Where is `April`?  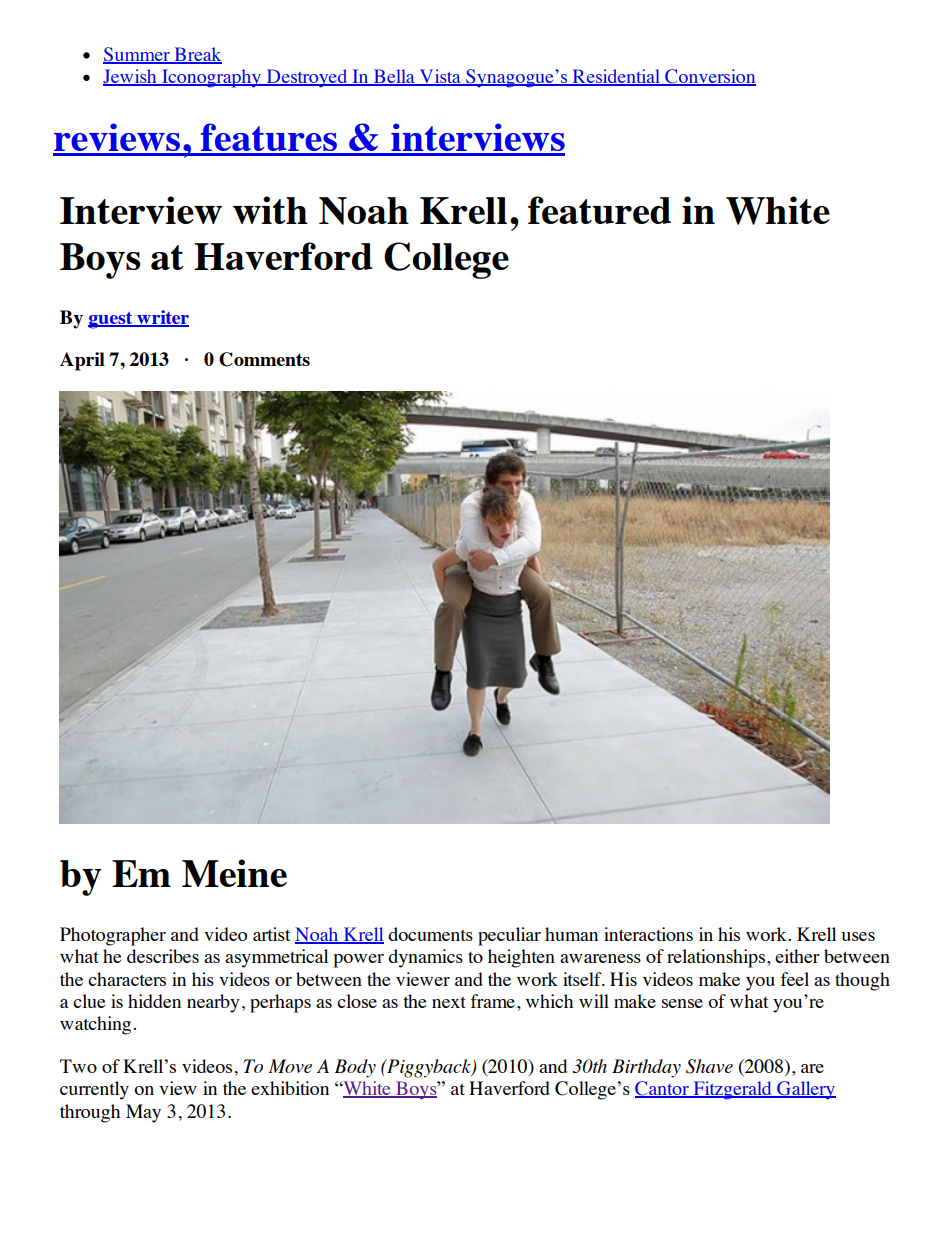 April is located at coordinates (82, 361).
